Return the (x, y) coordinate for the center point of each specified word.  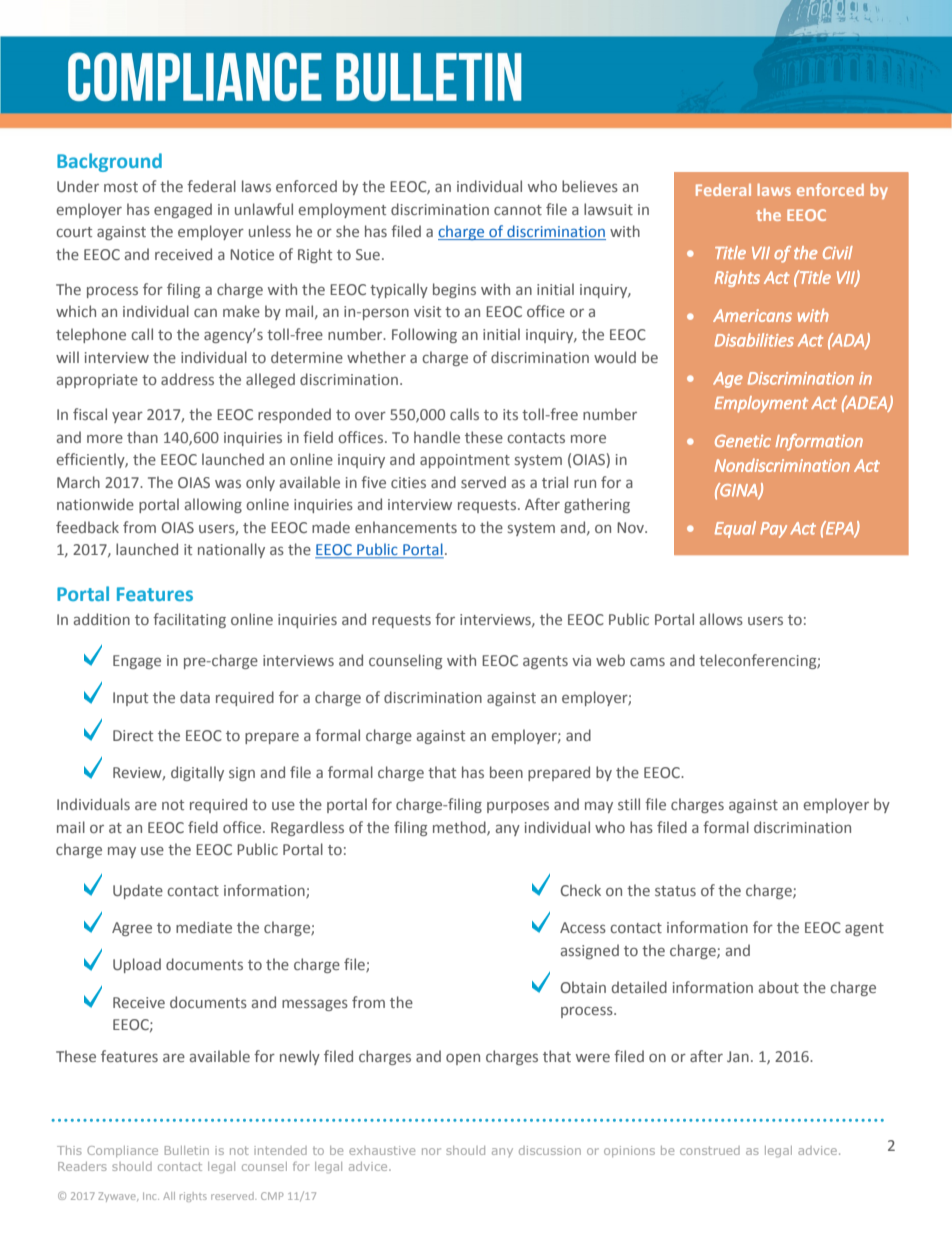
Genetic (743, 440)
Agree (132, 929)
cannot (518, 210)
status (675, 891)
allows (721, 619)
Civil (838, 252)
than (142, 437)
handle (437, 437)
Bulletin (187, 1150)
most (121, 187)
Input (130, 699)
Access (583, 927)
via (581, 660)
